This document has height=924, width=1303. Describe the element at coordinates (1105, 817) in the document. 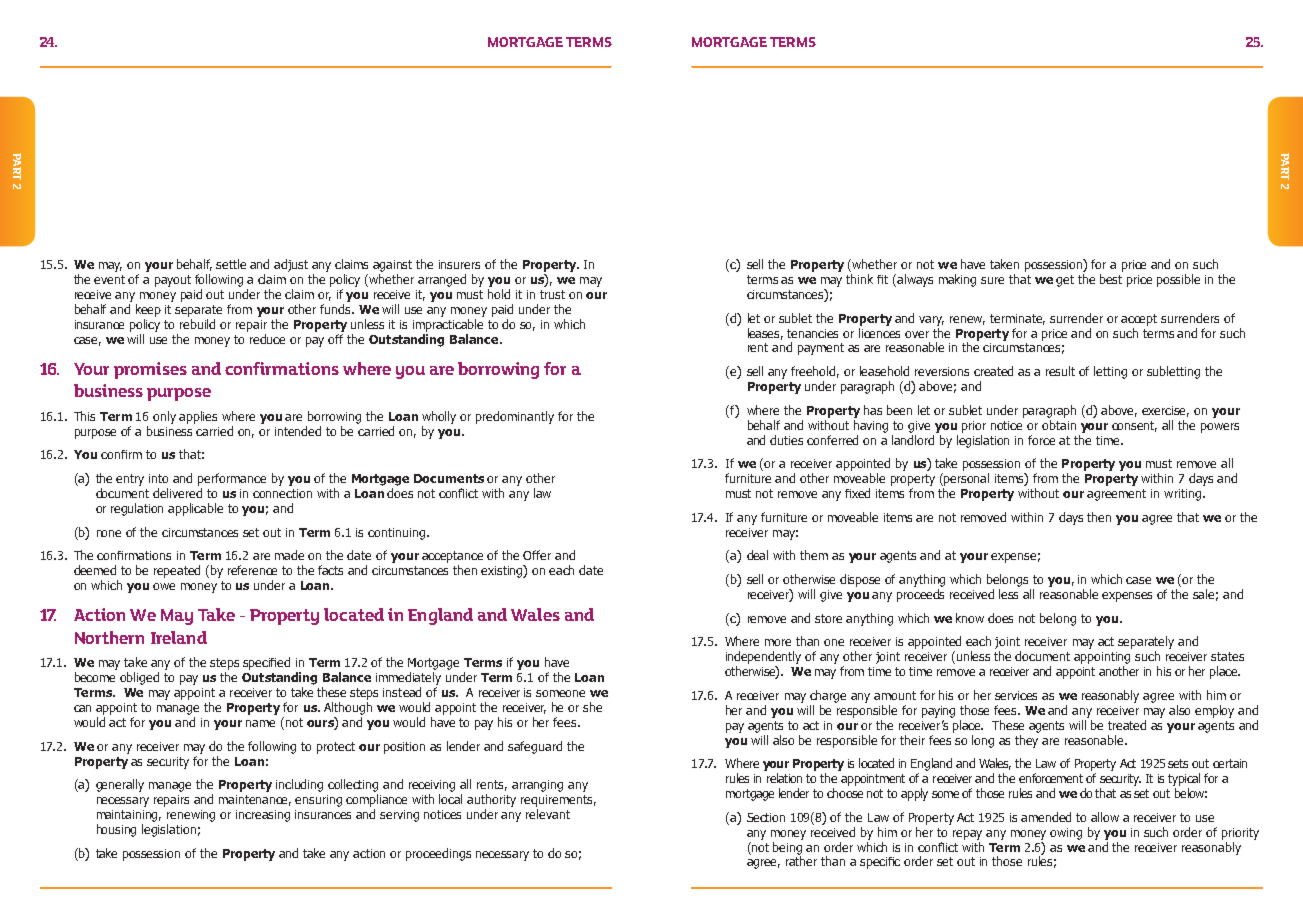

I see `allow` at that location.
